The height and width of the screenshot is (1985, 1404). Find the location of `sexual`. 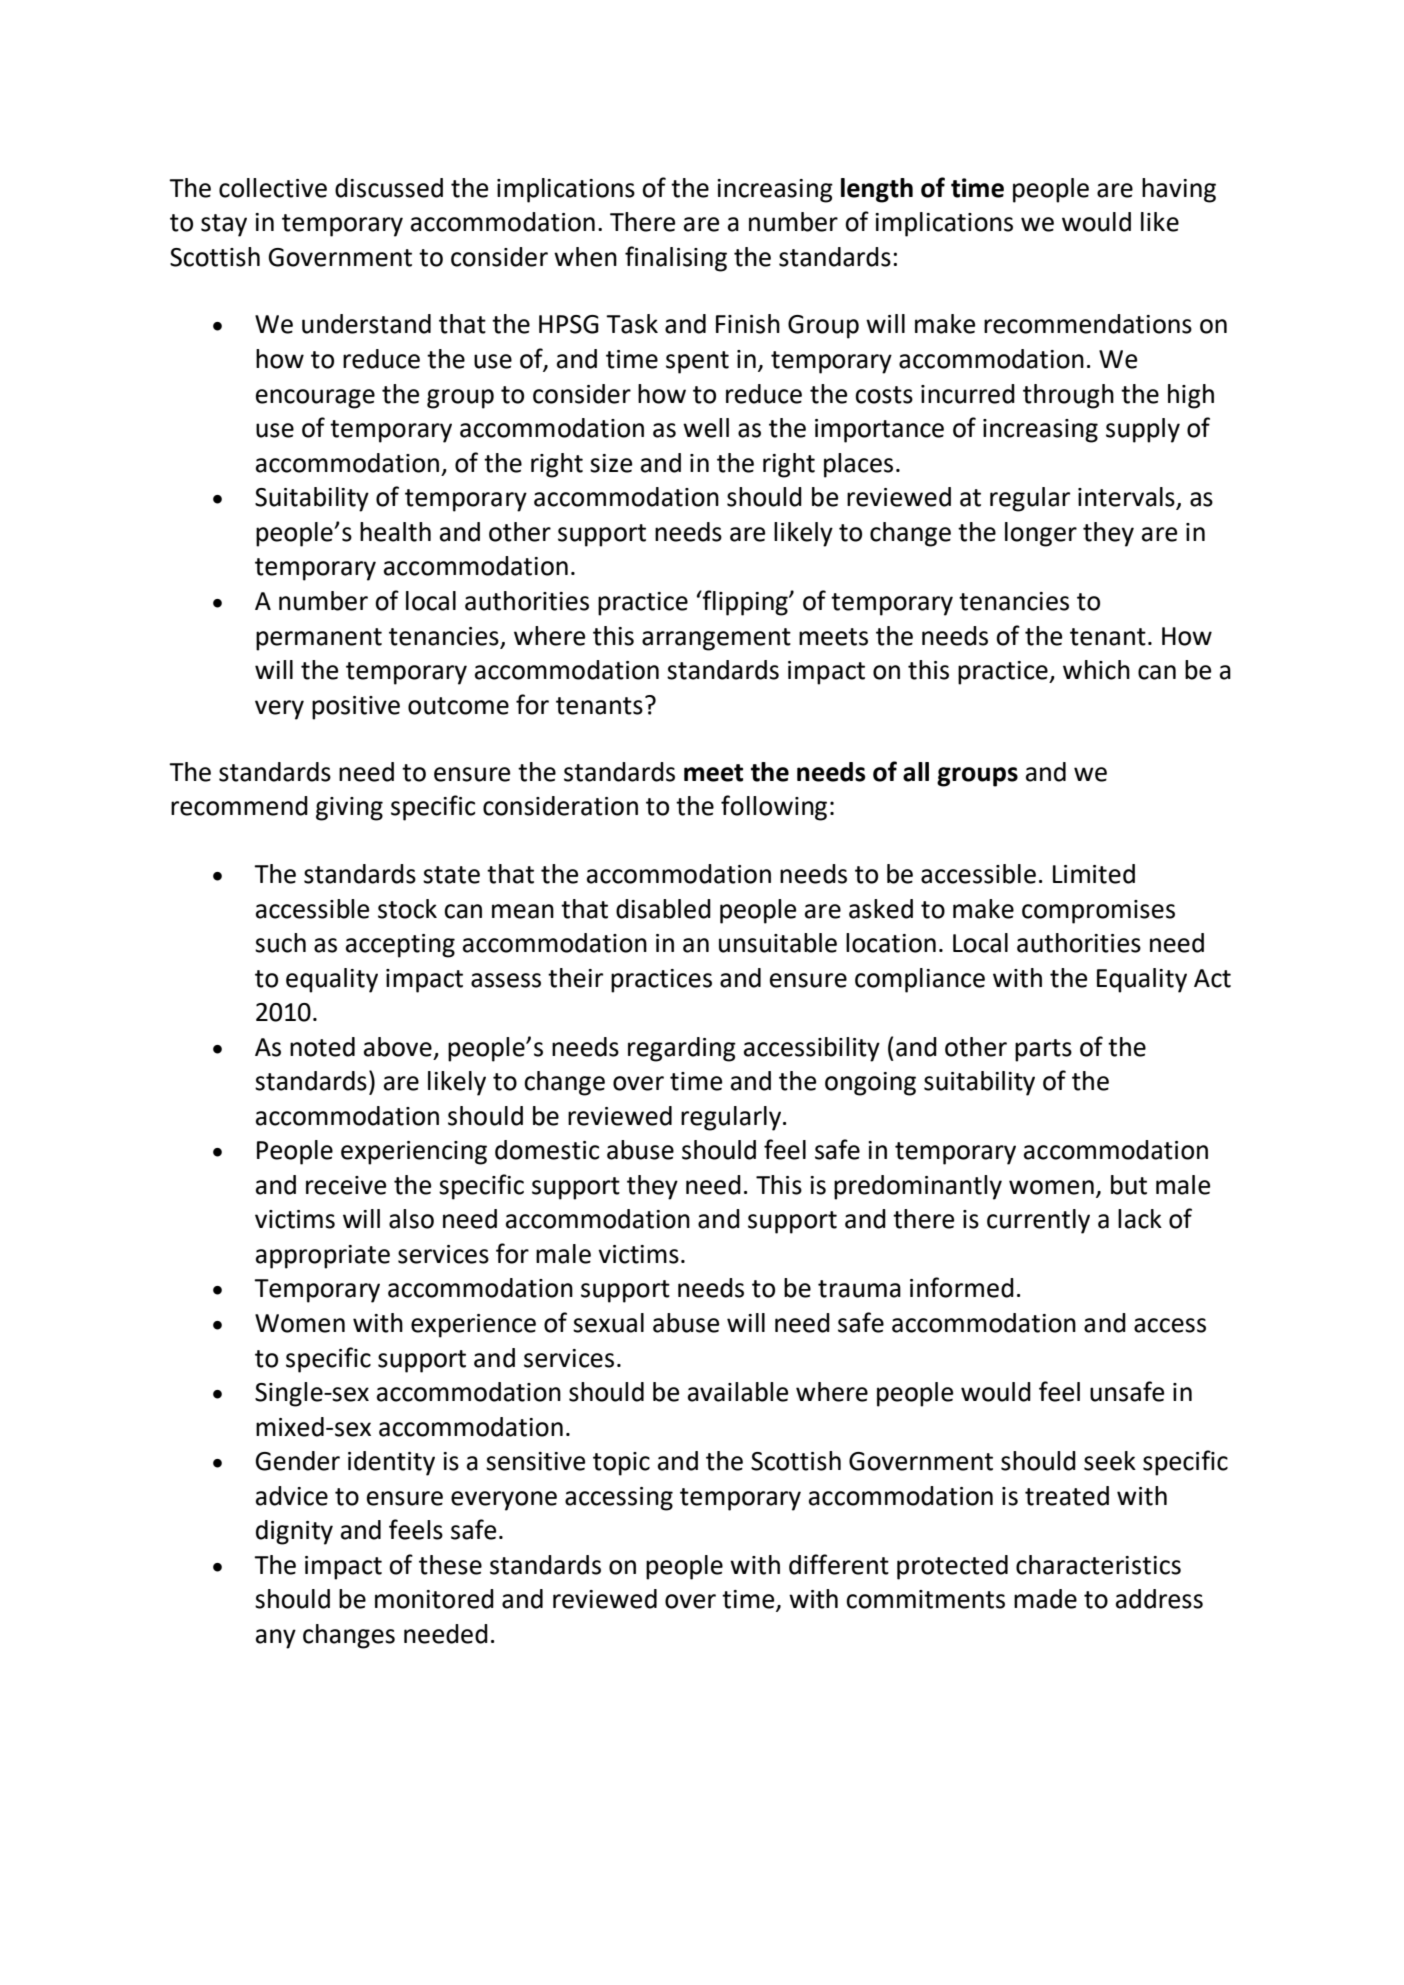

sexual is located at coordinates (608, 1323).
